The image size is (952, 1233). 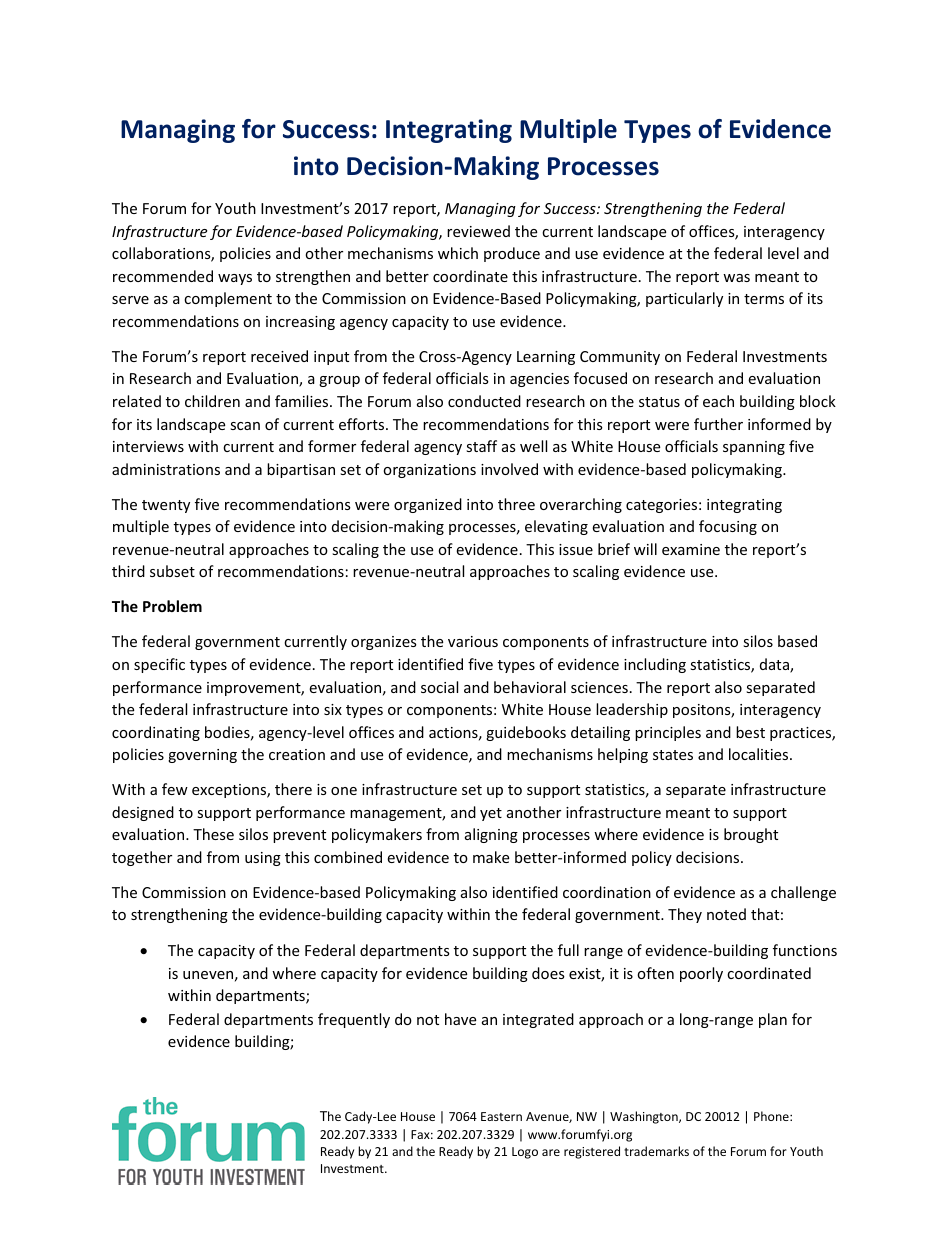 What do you see at coordinates (775, 665) in the document?
I see `data` at bounding box center [775, 665].
